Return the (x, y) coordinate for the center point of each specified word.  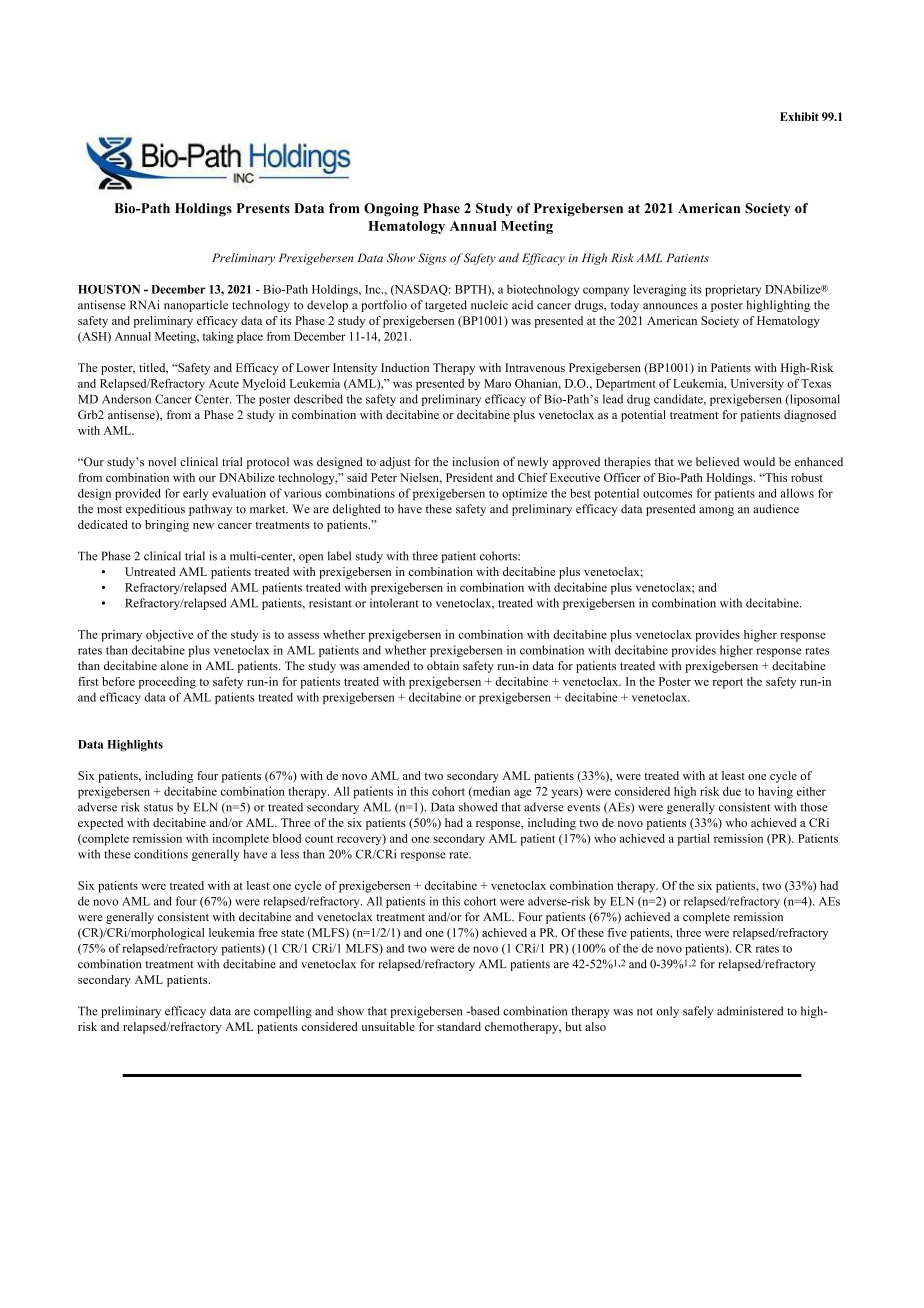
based (484, 1011)
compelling (283, 1012)
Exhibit (799, 116)
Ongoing (391, 210)
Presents (263, 208)
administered (750, 1011)
